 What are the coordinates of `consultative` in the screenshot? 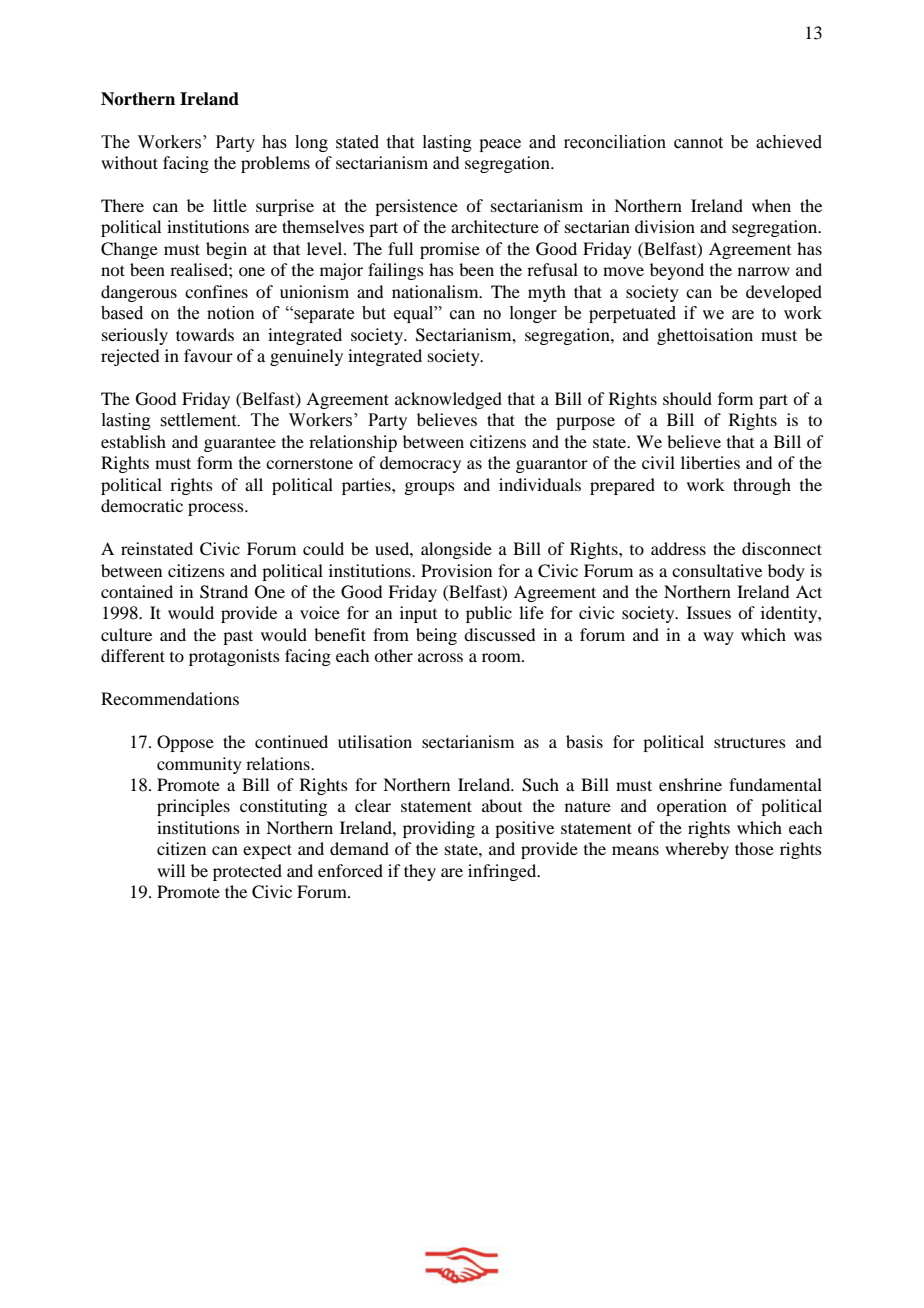 It's located at (717, 570).
